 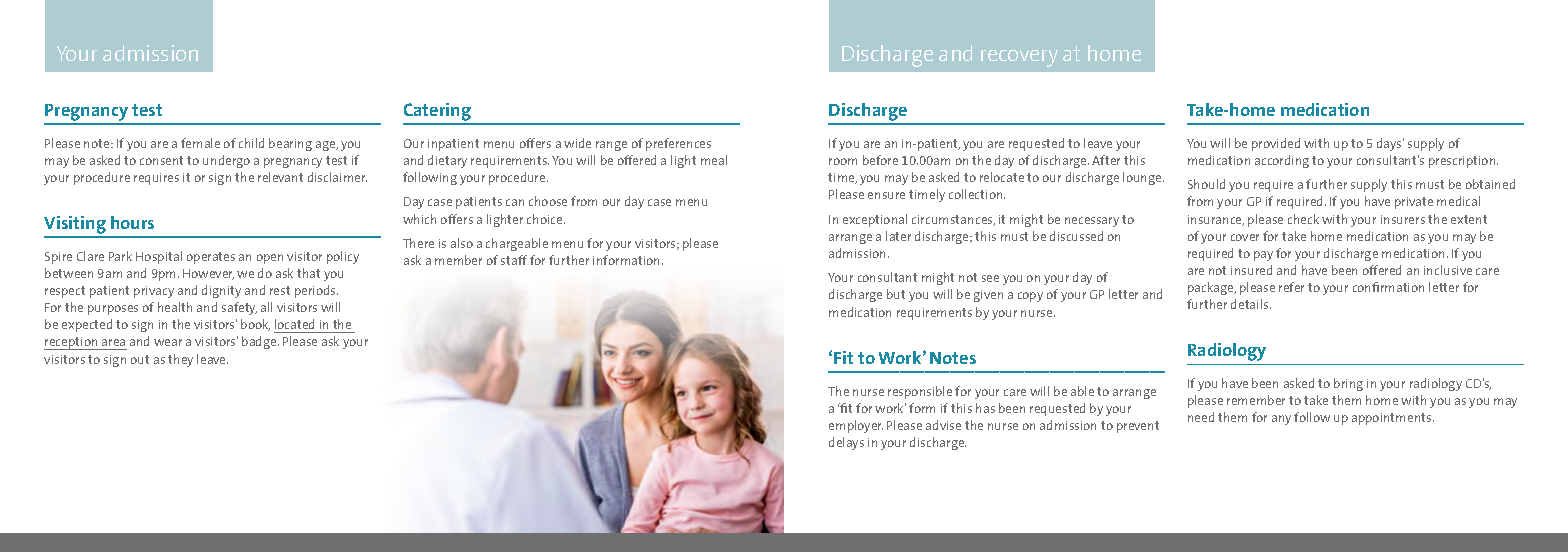 What do you see at coordinates (846, 443) in the document?
I see `delays` at bounding box center [846, 443].
